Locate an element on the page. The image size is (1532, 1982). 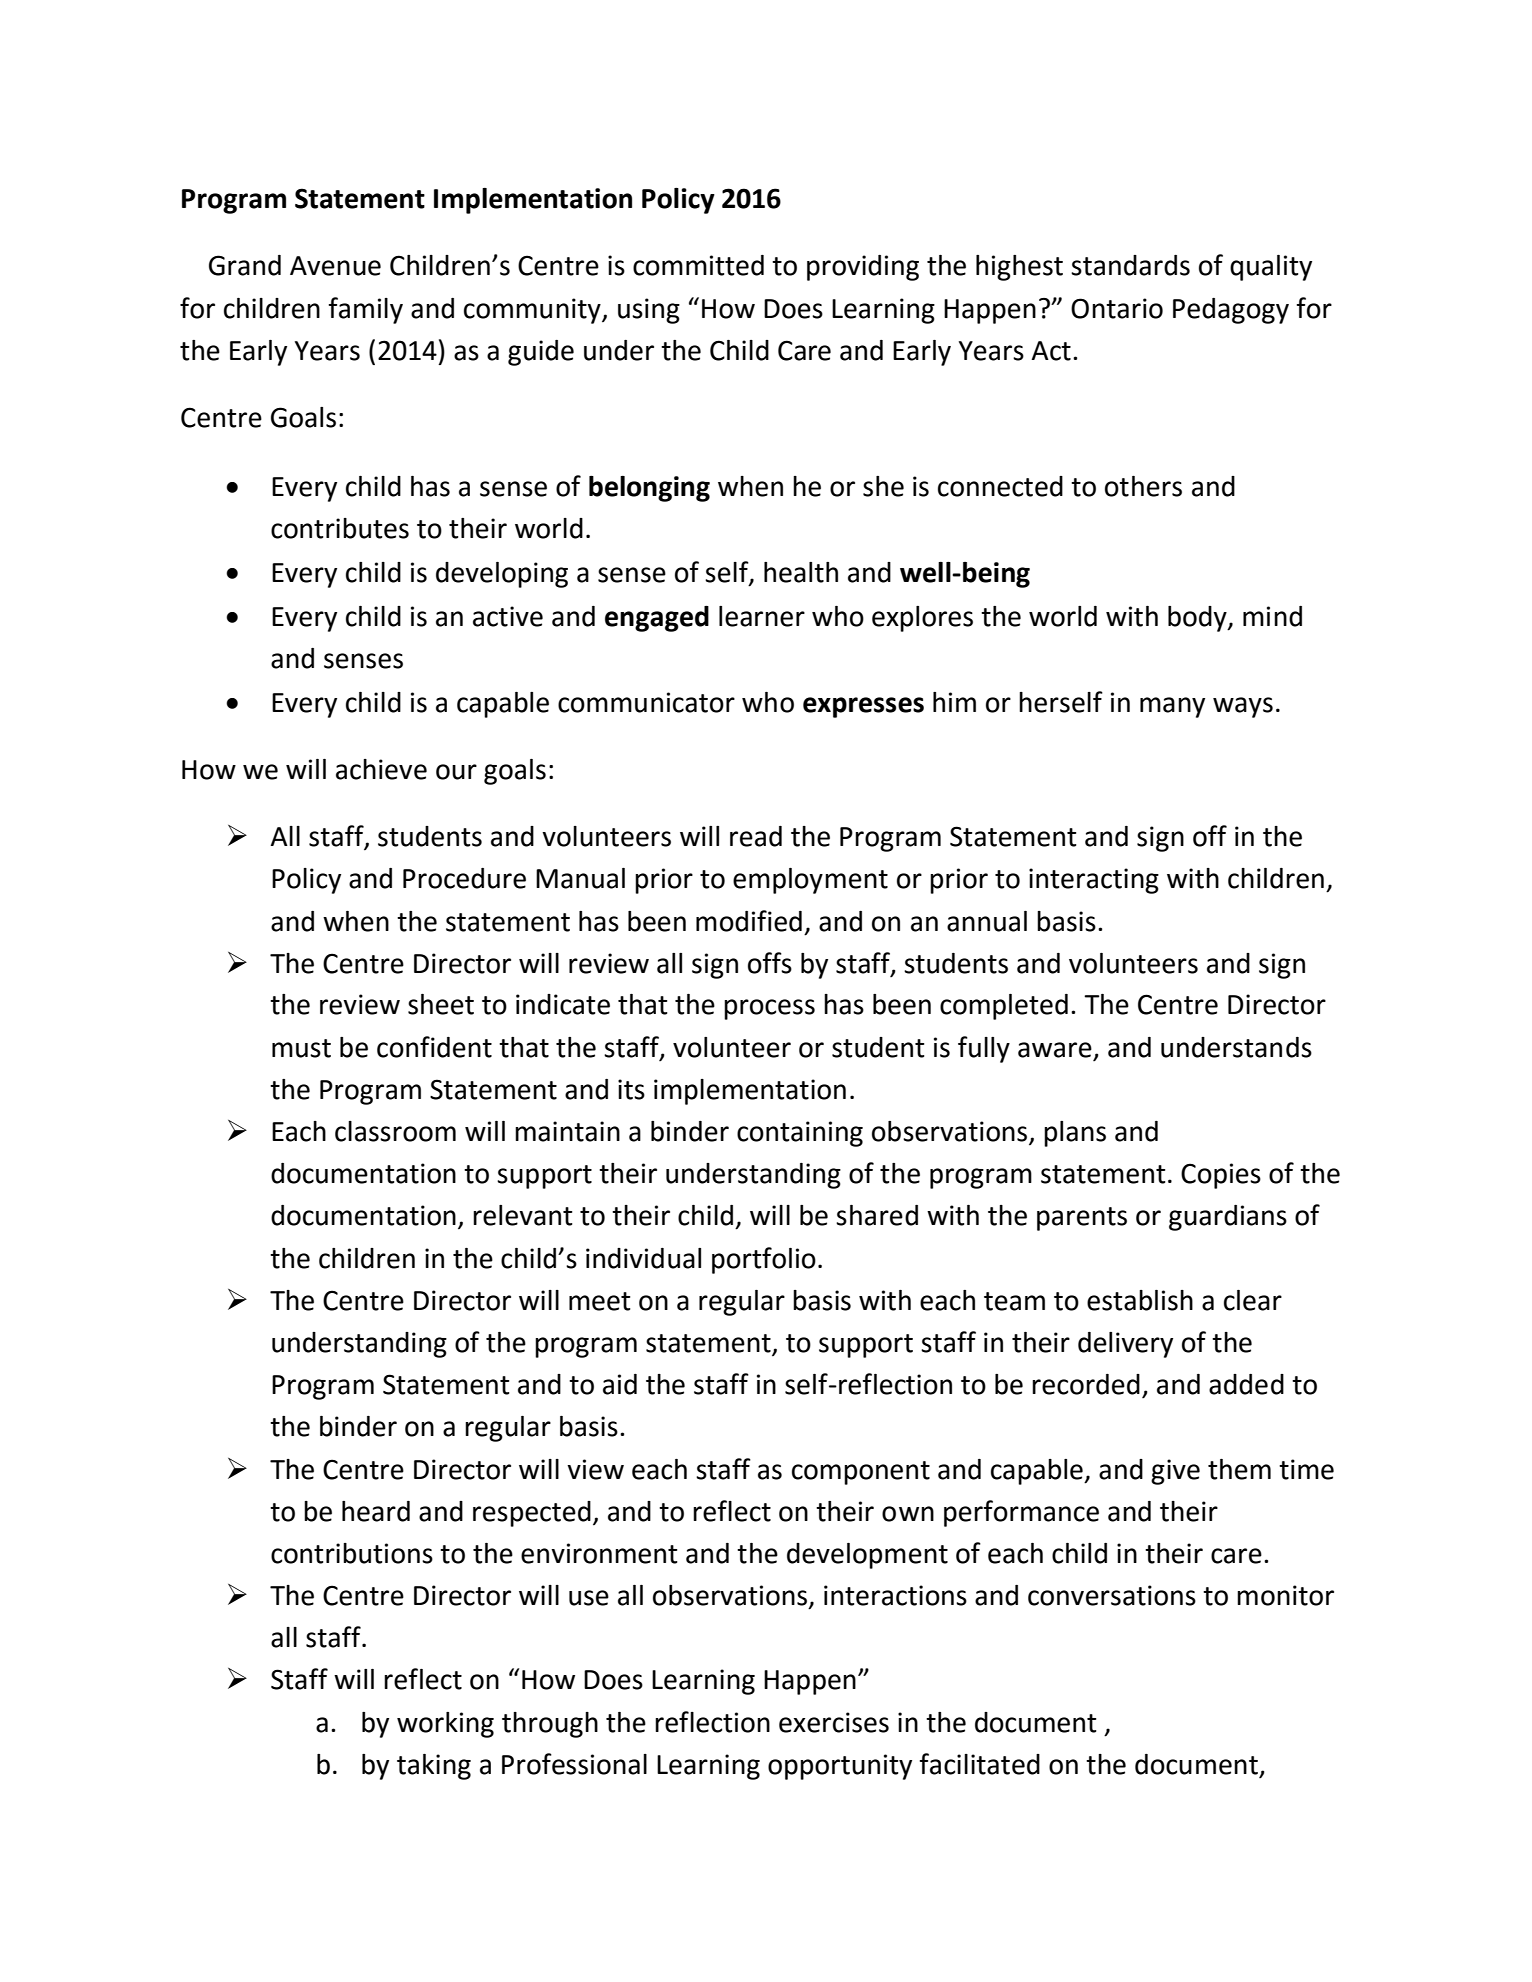
family is located at coordinates (365, 310).
